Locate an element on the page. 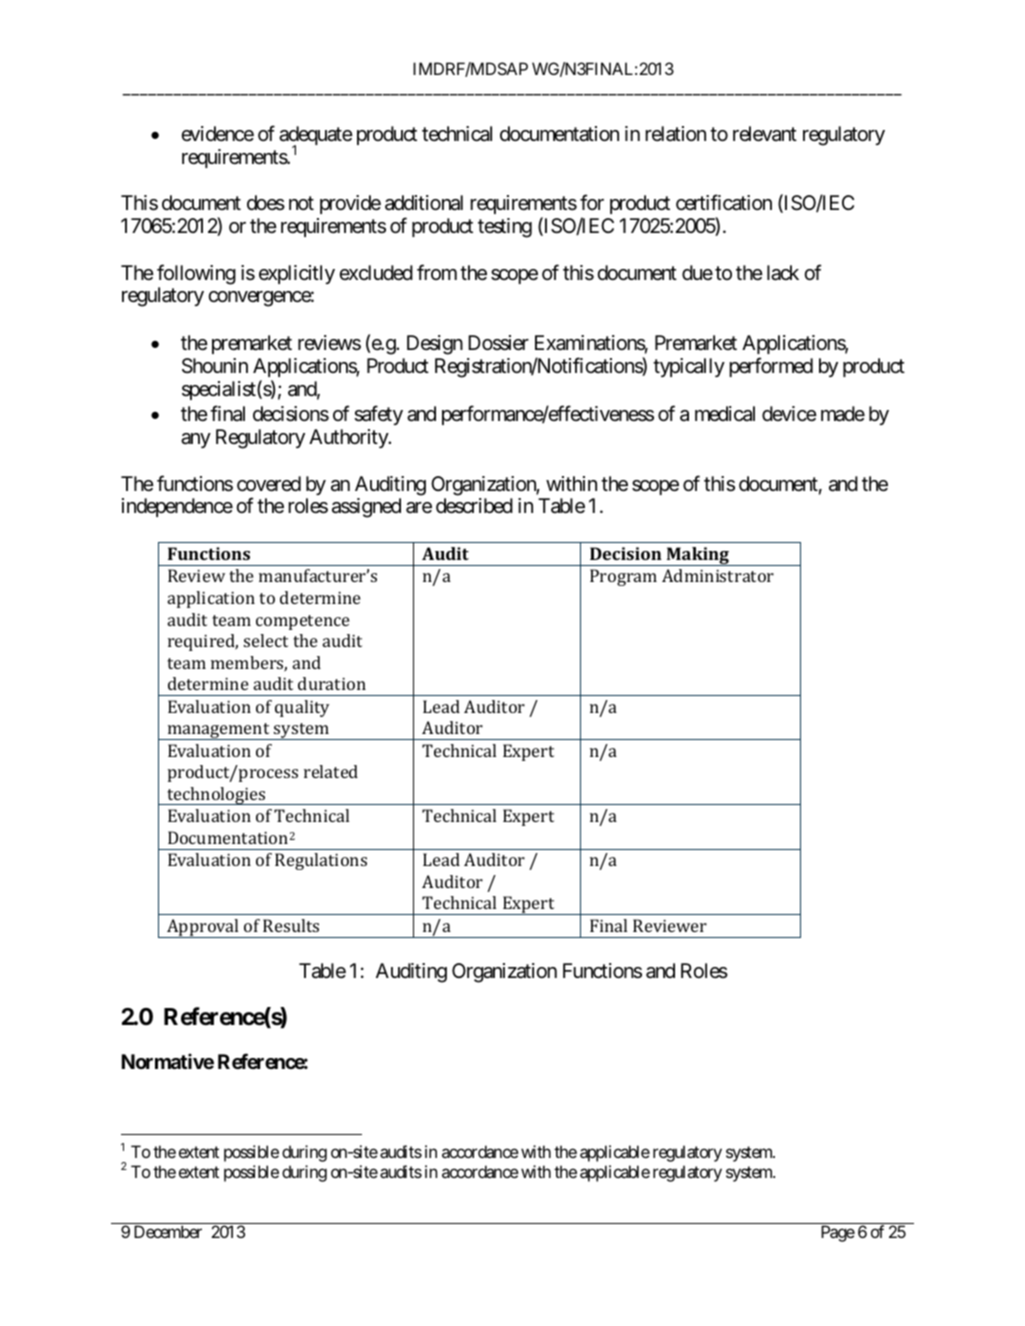 The width and height of the document is (1025, 1326). December is located at coordinates (168, 1231).
